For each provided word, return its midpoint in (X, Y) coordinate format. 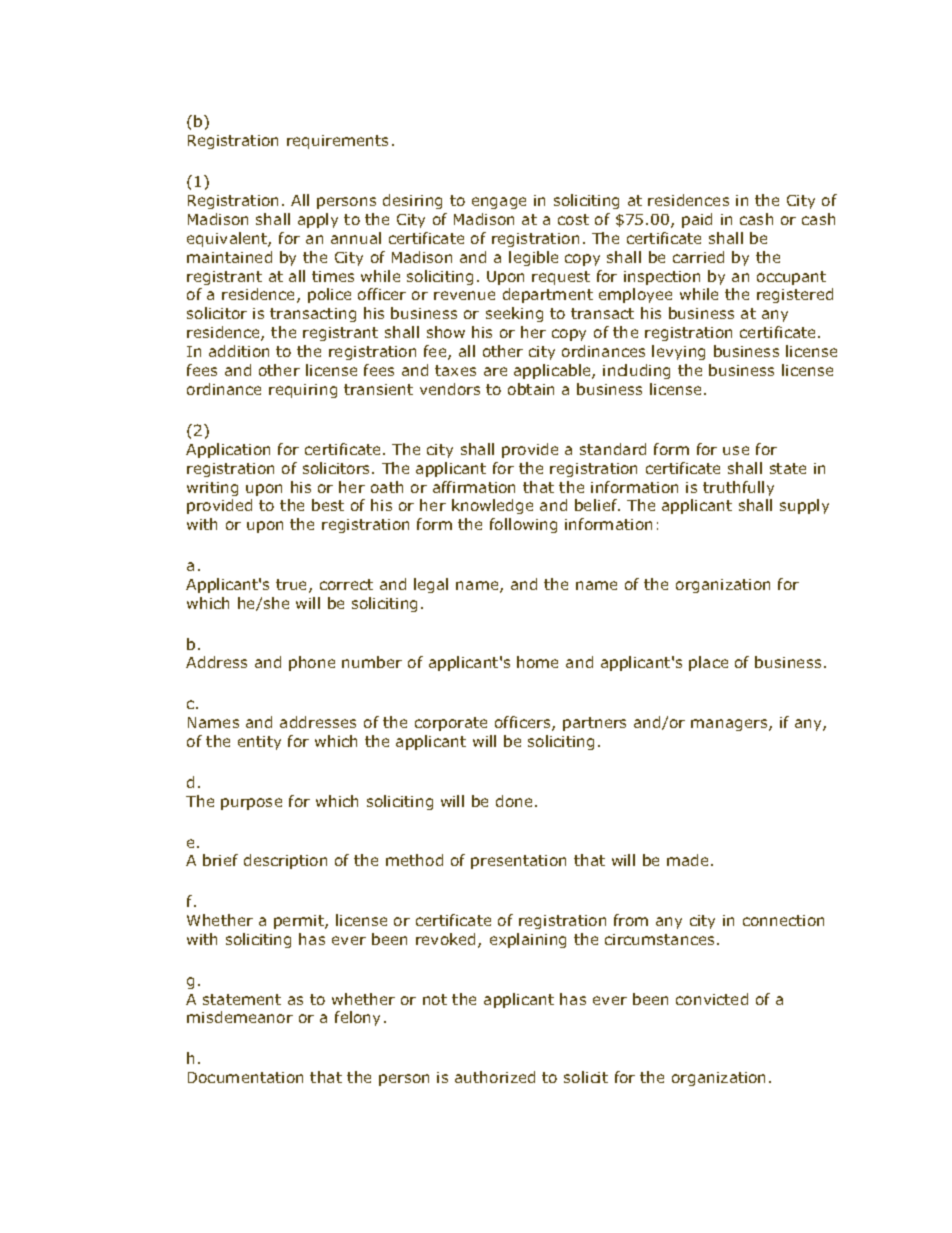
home (537, 662)
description (285, 861)
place (708, 663)
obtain (531, 389)
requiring (303, 391)
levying (678, 352)
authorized (495, 1077)
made (689, 860)
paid (697, 220)
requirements (337, 142)
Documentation (245, 1077)
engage (499, 203)
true (293, 586)
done (514, 801)
